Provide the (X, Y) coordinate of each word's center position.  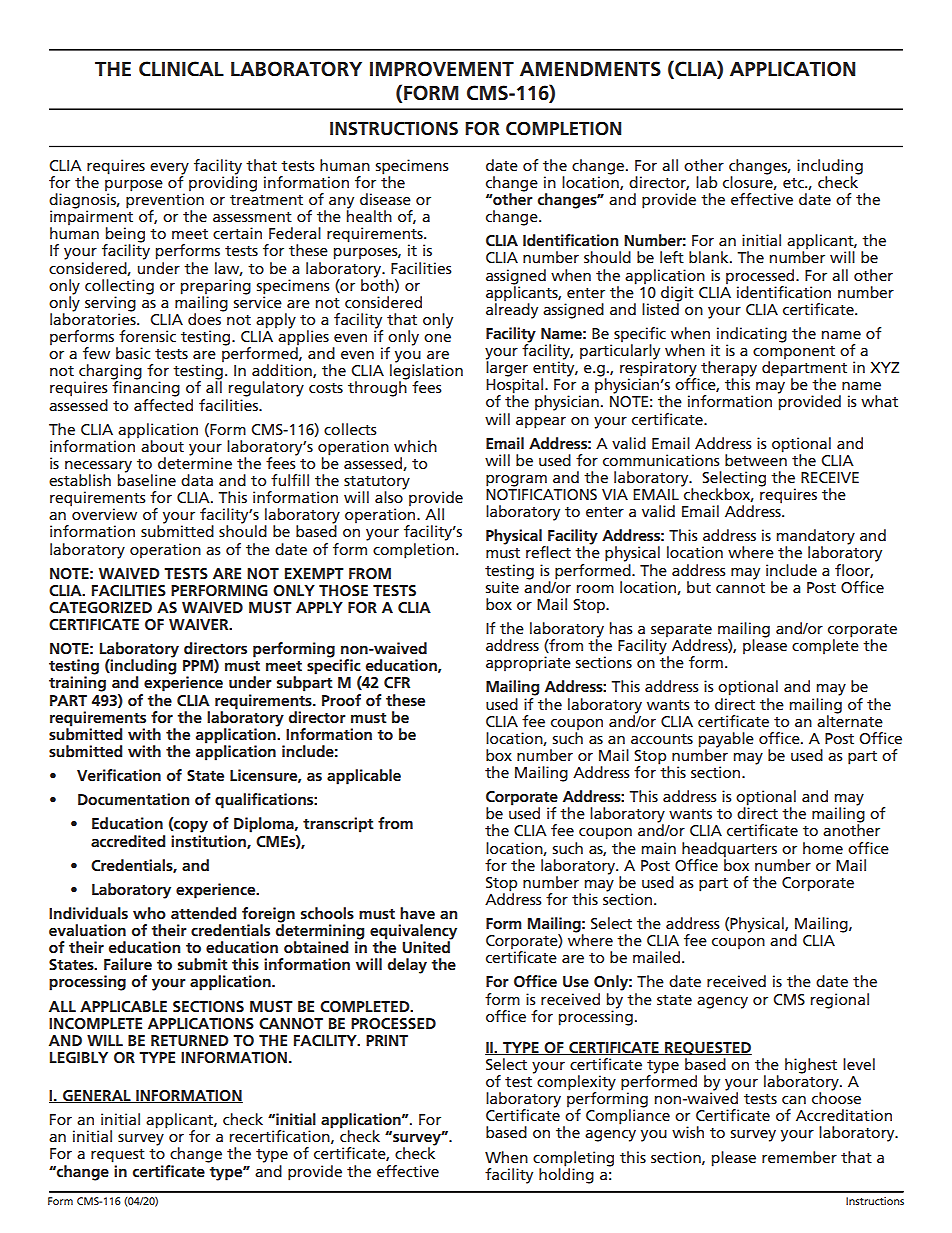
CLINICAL (181, 69)
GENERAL (97, 1096)
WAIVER (200, 624)
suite (502, 587)
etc (794, 183)
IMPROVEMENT (442, 69)
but (699, 587)
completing (573, 1159)
